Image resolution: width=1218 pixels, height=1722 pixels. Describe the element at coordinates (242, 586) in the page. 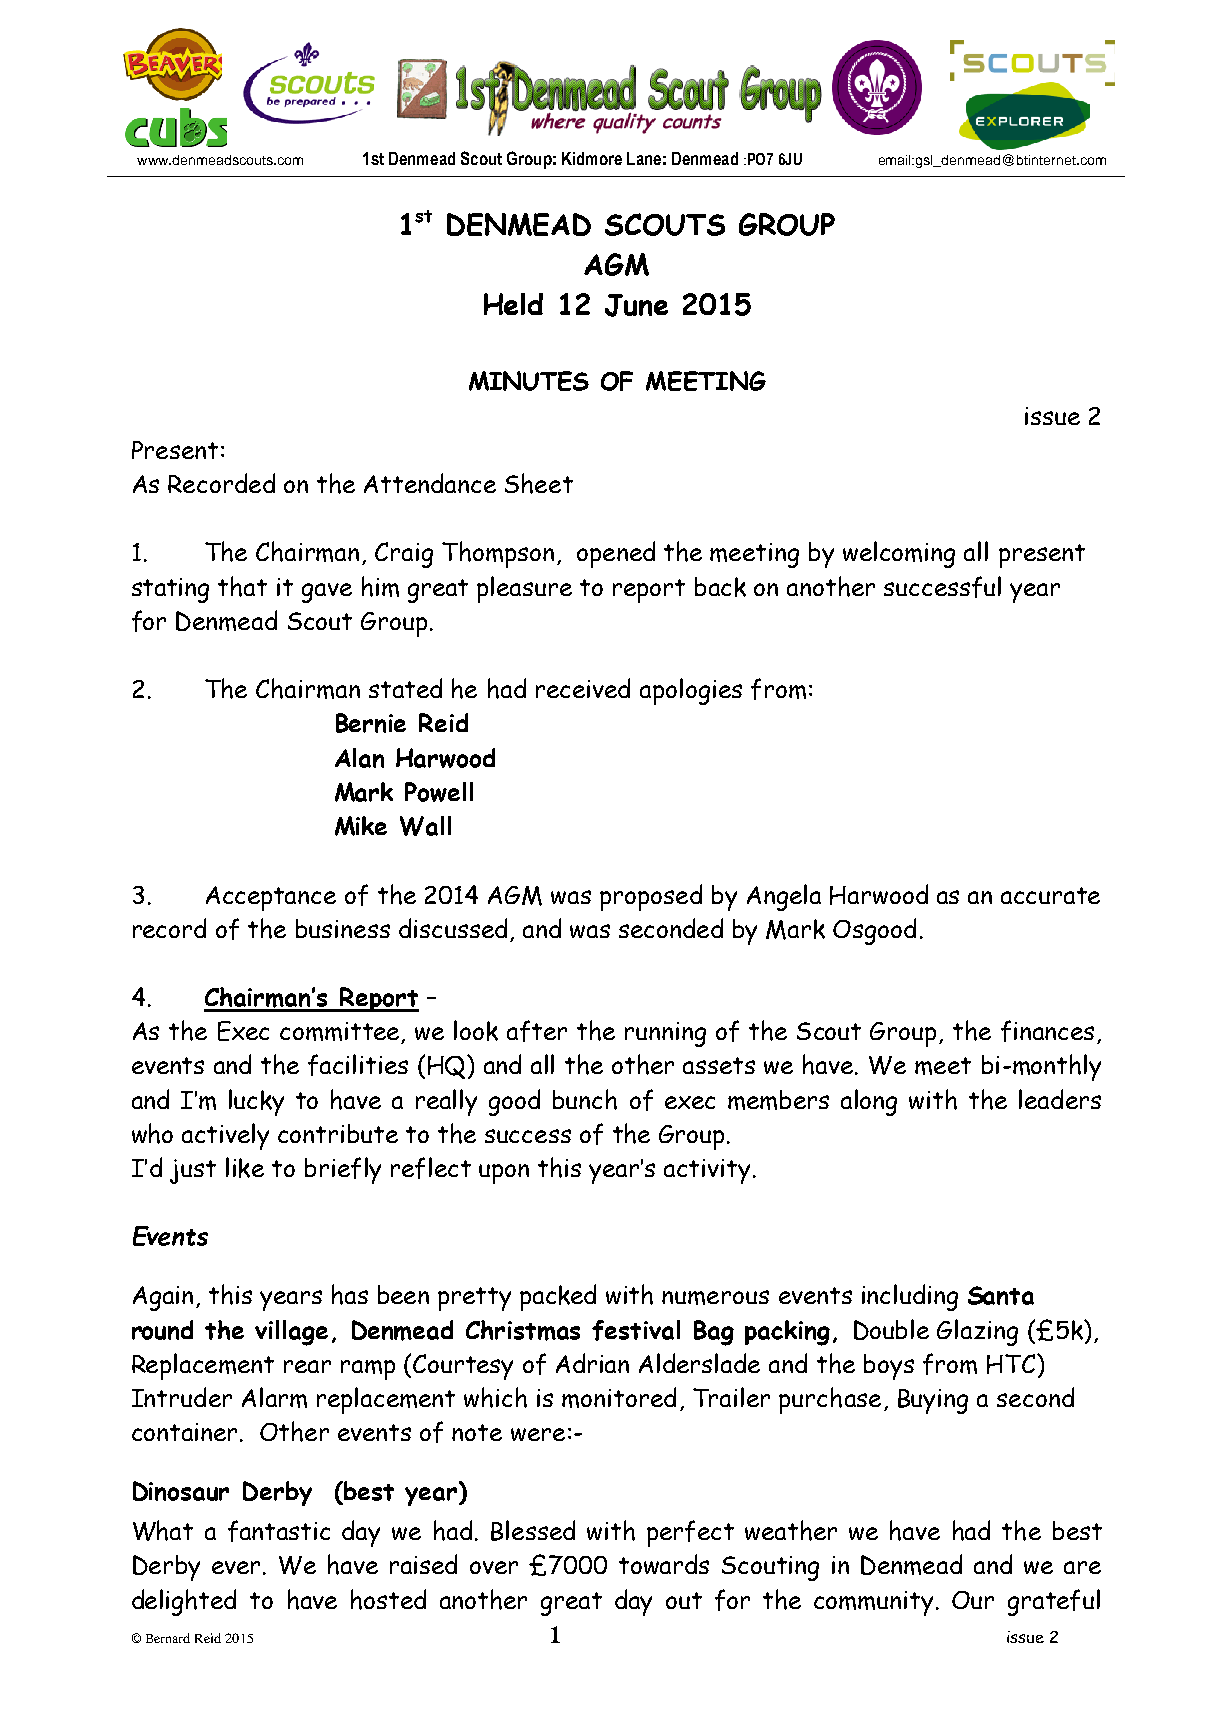

I see `that` at that location.
